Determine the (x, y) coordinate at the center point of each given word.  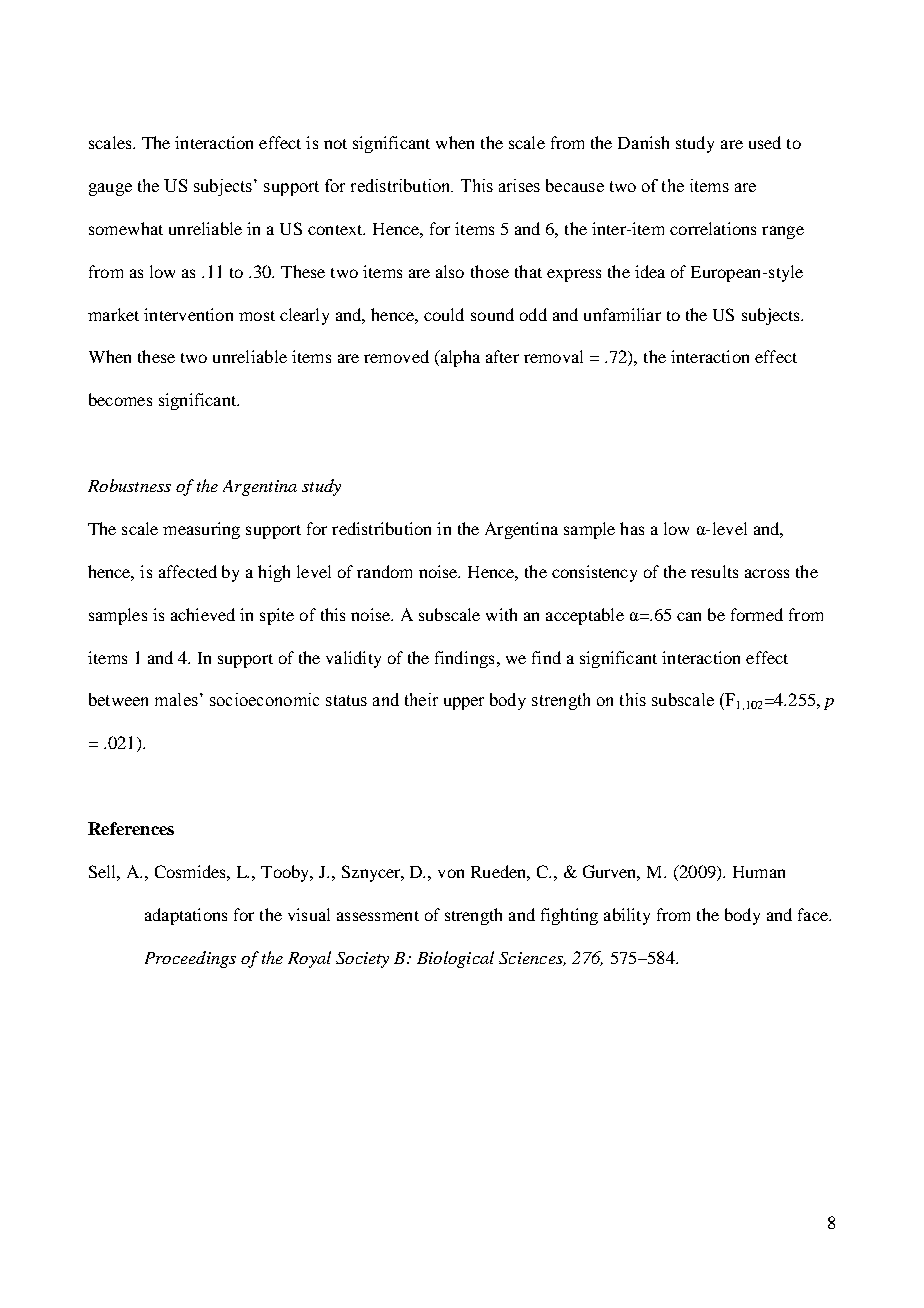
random (384, 571)
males (176, 699)
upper (464, 703)
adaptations (186, 916)
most (257, 316)
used (765, 142)
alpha (459, 358)
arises (519, 185)
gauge (110, 189)
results (714, 571)
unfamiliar (622, 314)
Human (759, 872)
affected (188, 571)
